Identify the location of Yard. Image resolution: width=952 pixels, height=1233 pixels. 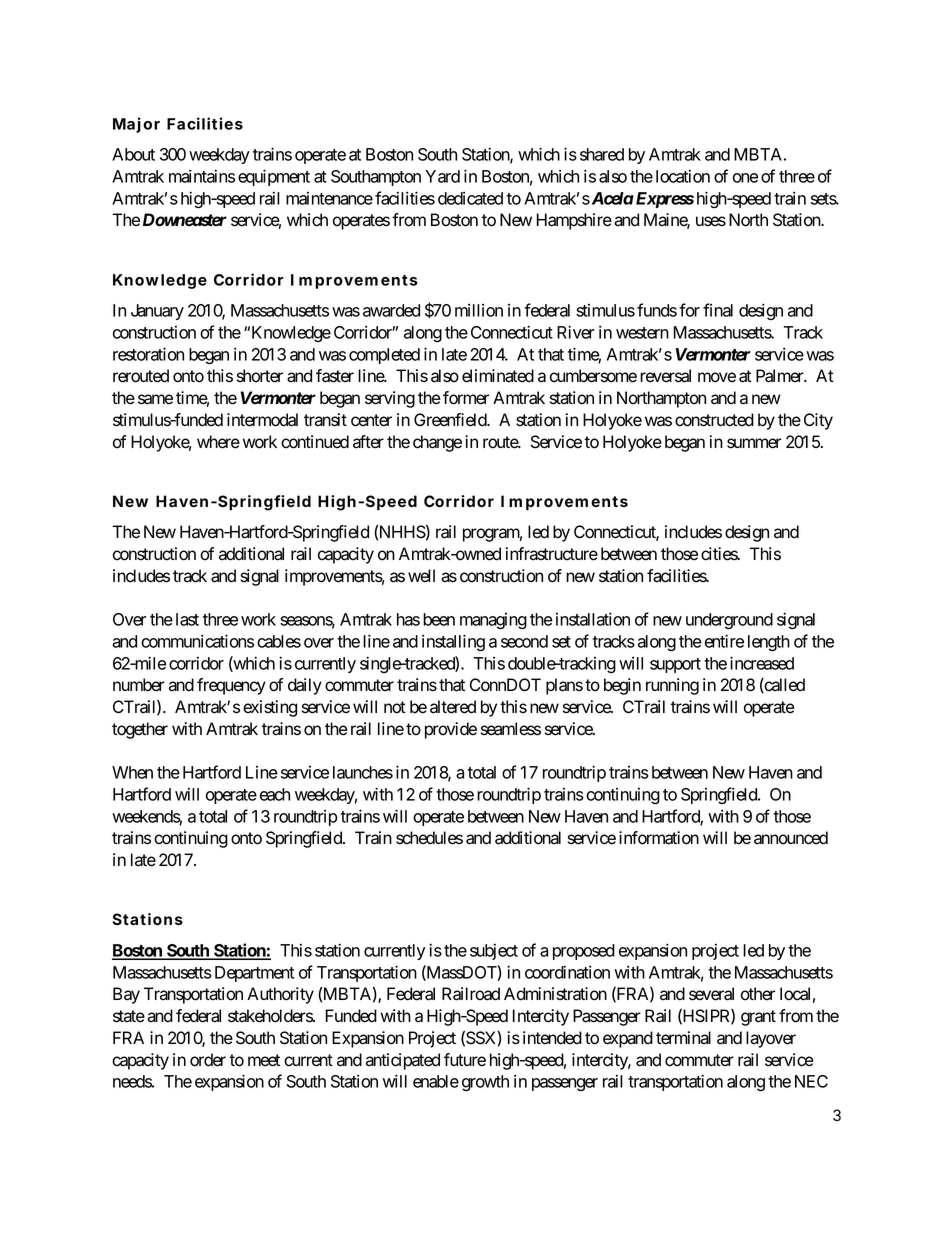
(442, 176).
